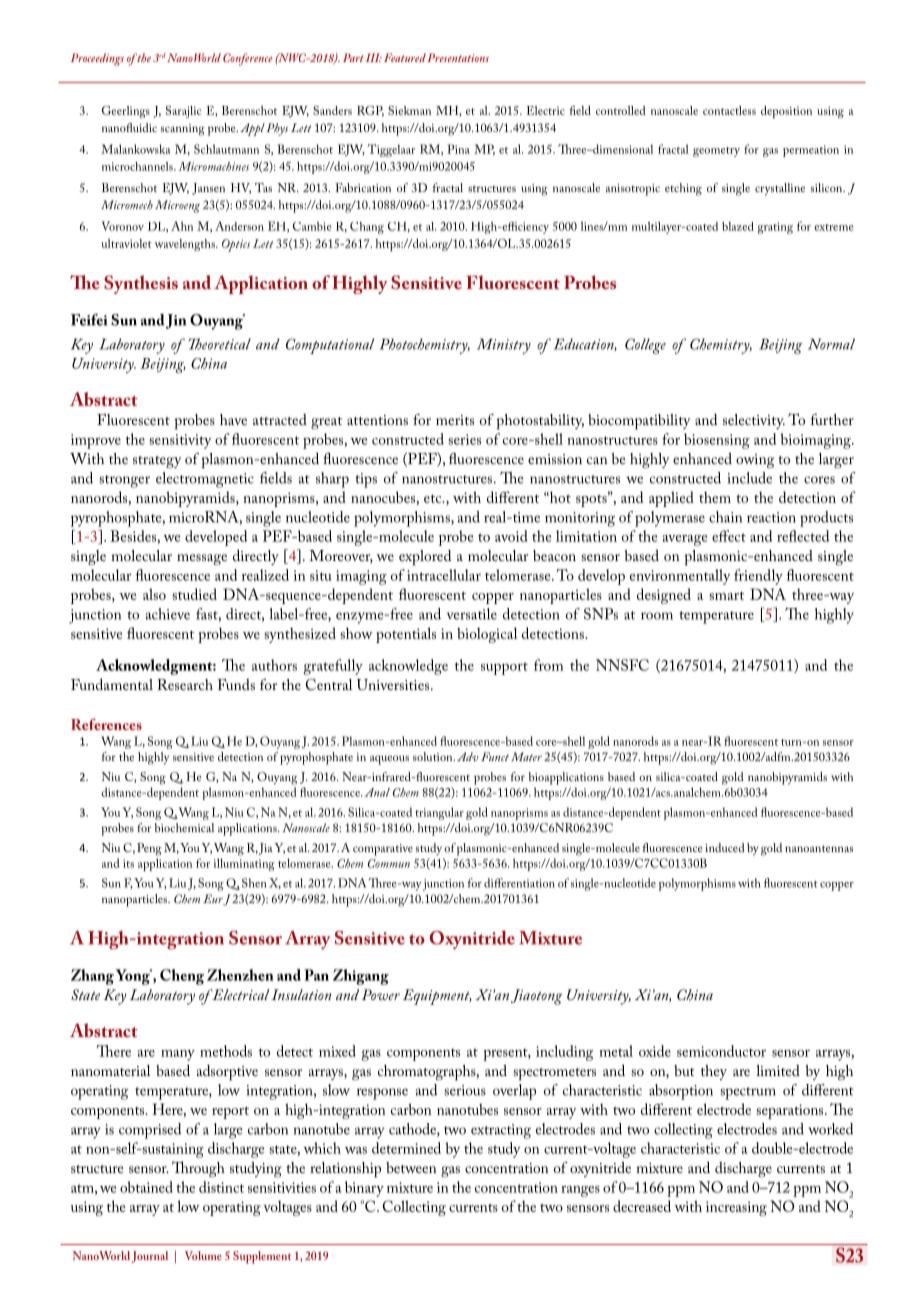 This screenshot has height=1308, width=924. What do you see at coordinates (185, 684) in the screenshot?
I see `Research` at bounding box center [185, 684].
